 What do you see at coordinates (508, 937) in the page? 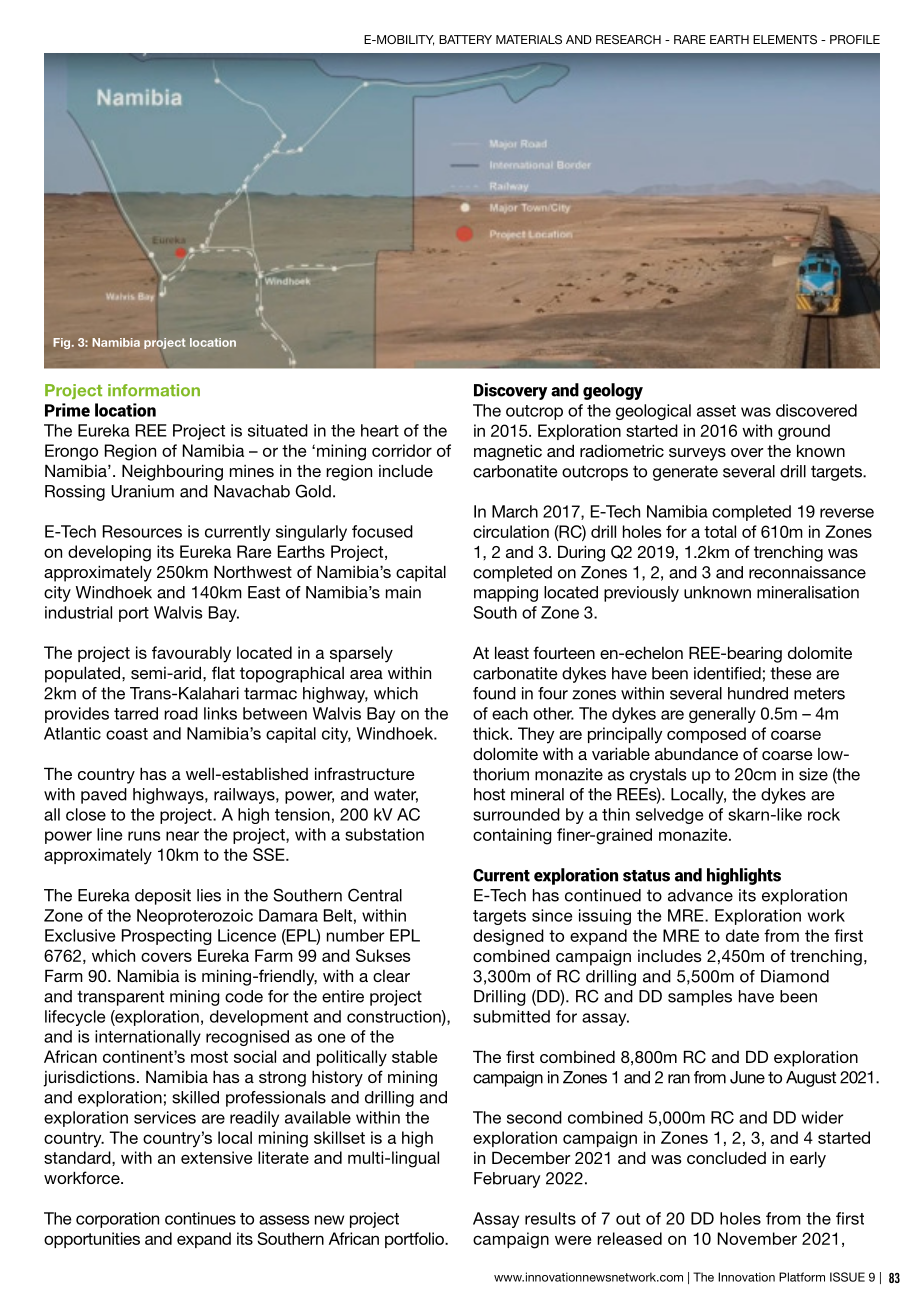
I see `designed` at bounding box center [508, 937].
